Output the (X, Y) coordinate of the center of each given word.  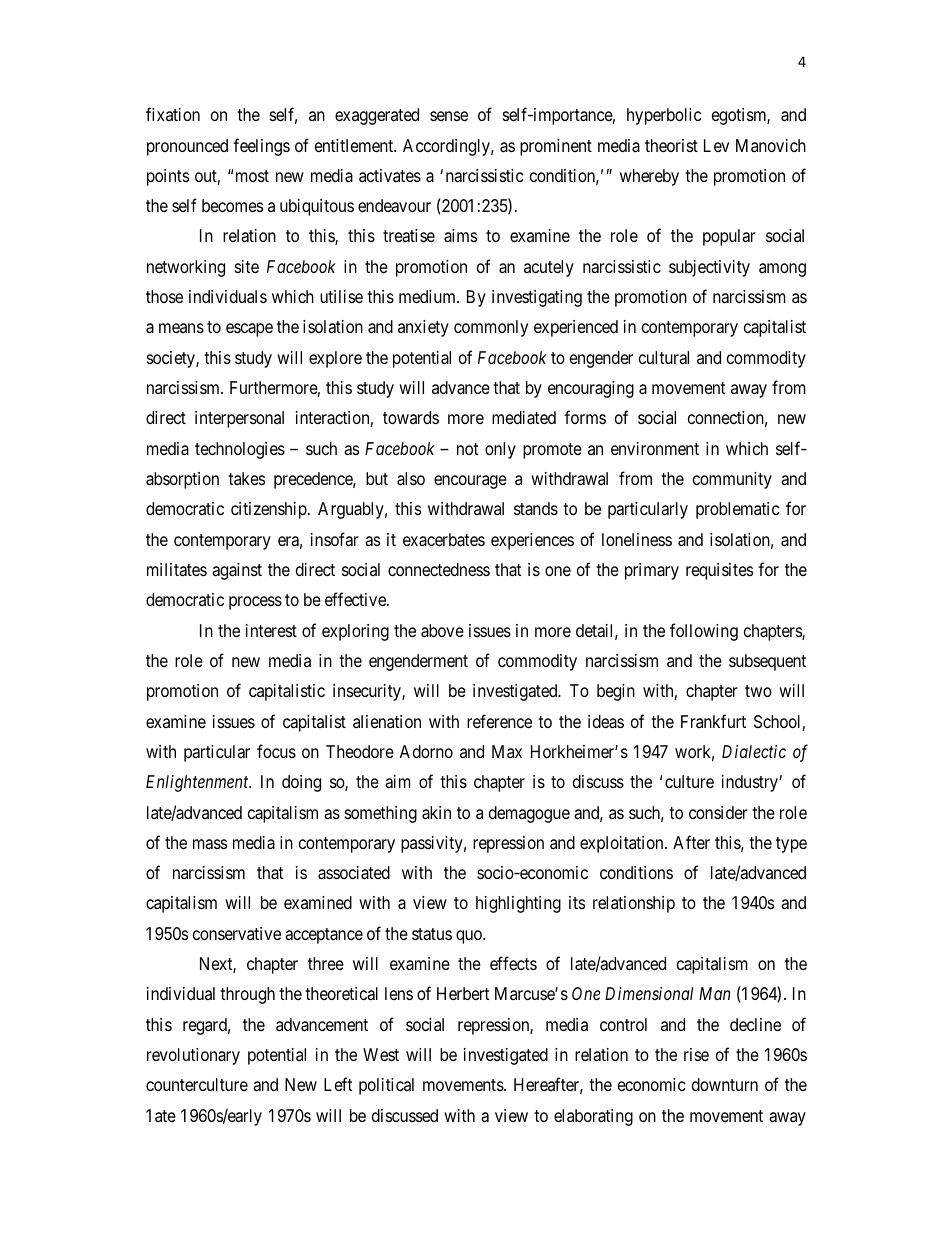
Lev (716, 145)
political (386, 1086)
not (468, 449)
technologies (240, 450)
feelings (261, 147)
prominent (556, 147)
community (732, 480)
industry (751, 783)
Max (507, 751)
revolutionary (193, 1056)
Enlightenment (198, 783)
